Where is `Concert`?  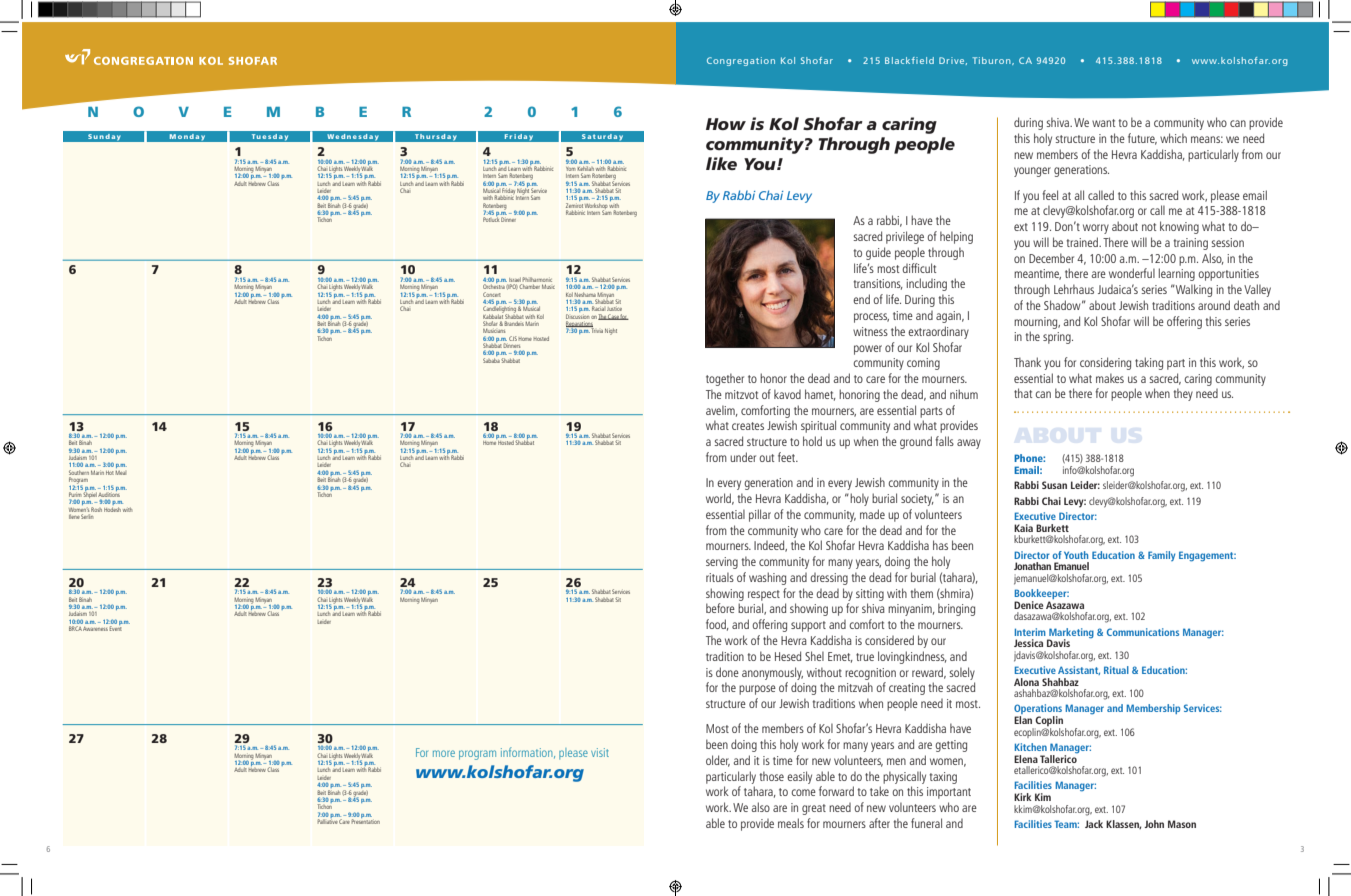
Concert is located at coordinates (492, 294).
